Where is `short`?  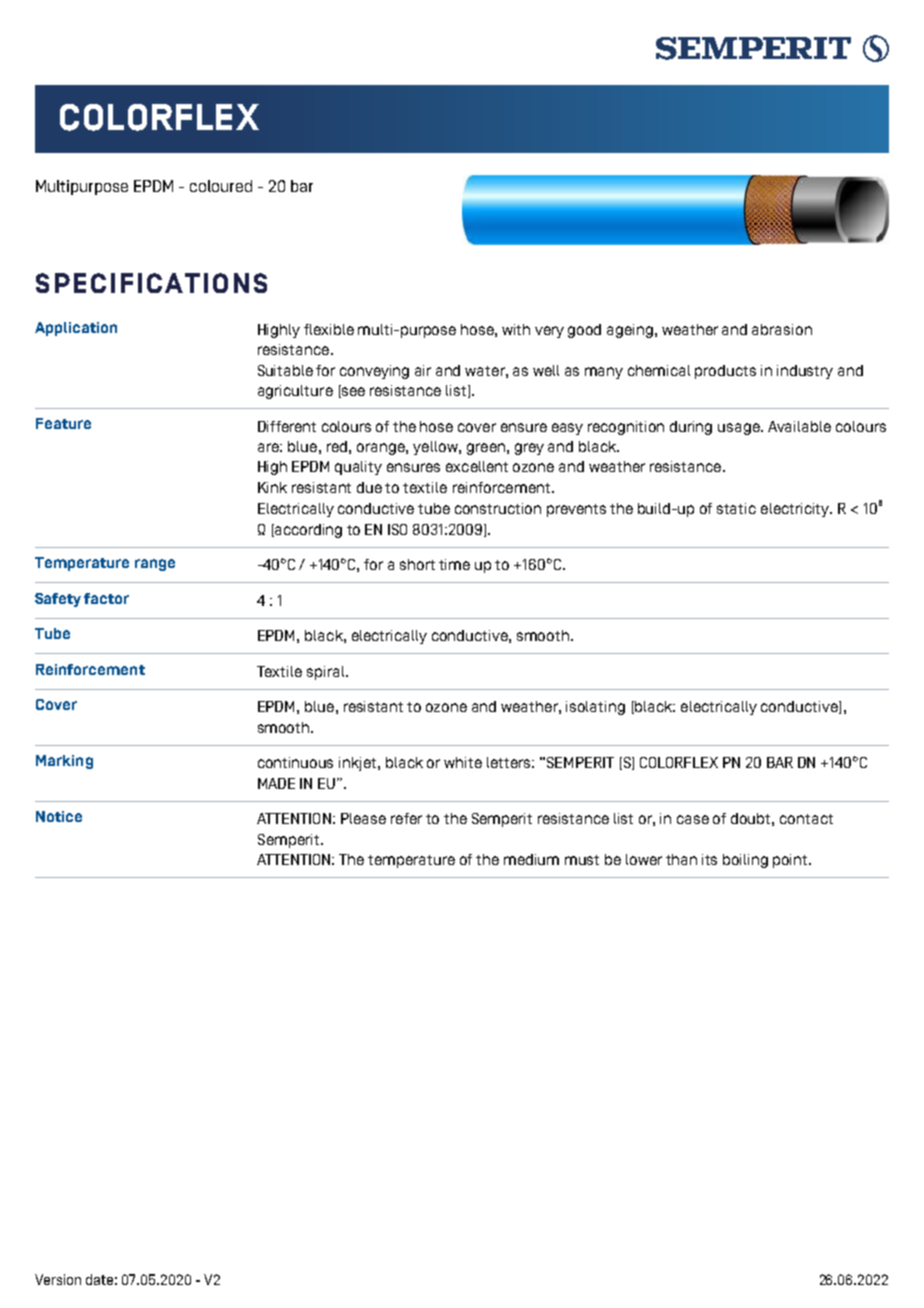
short is located at coordinates (417, 564).
